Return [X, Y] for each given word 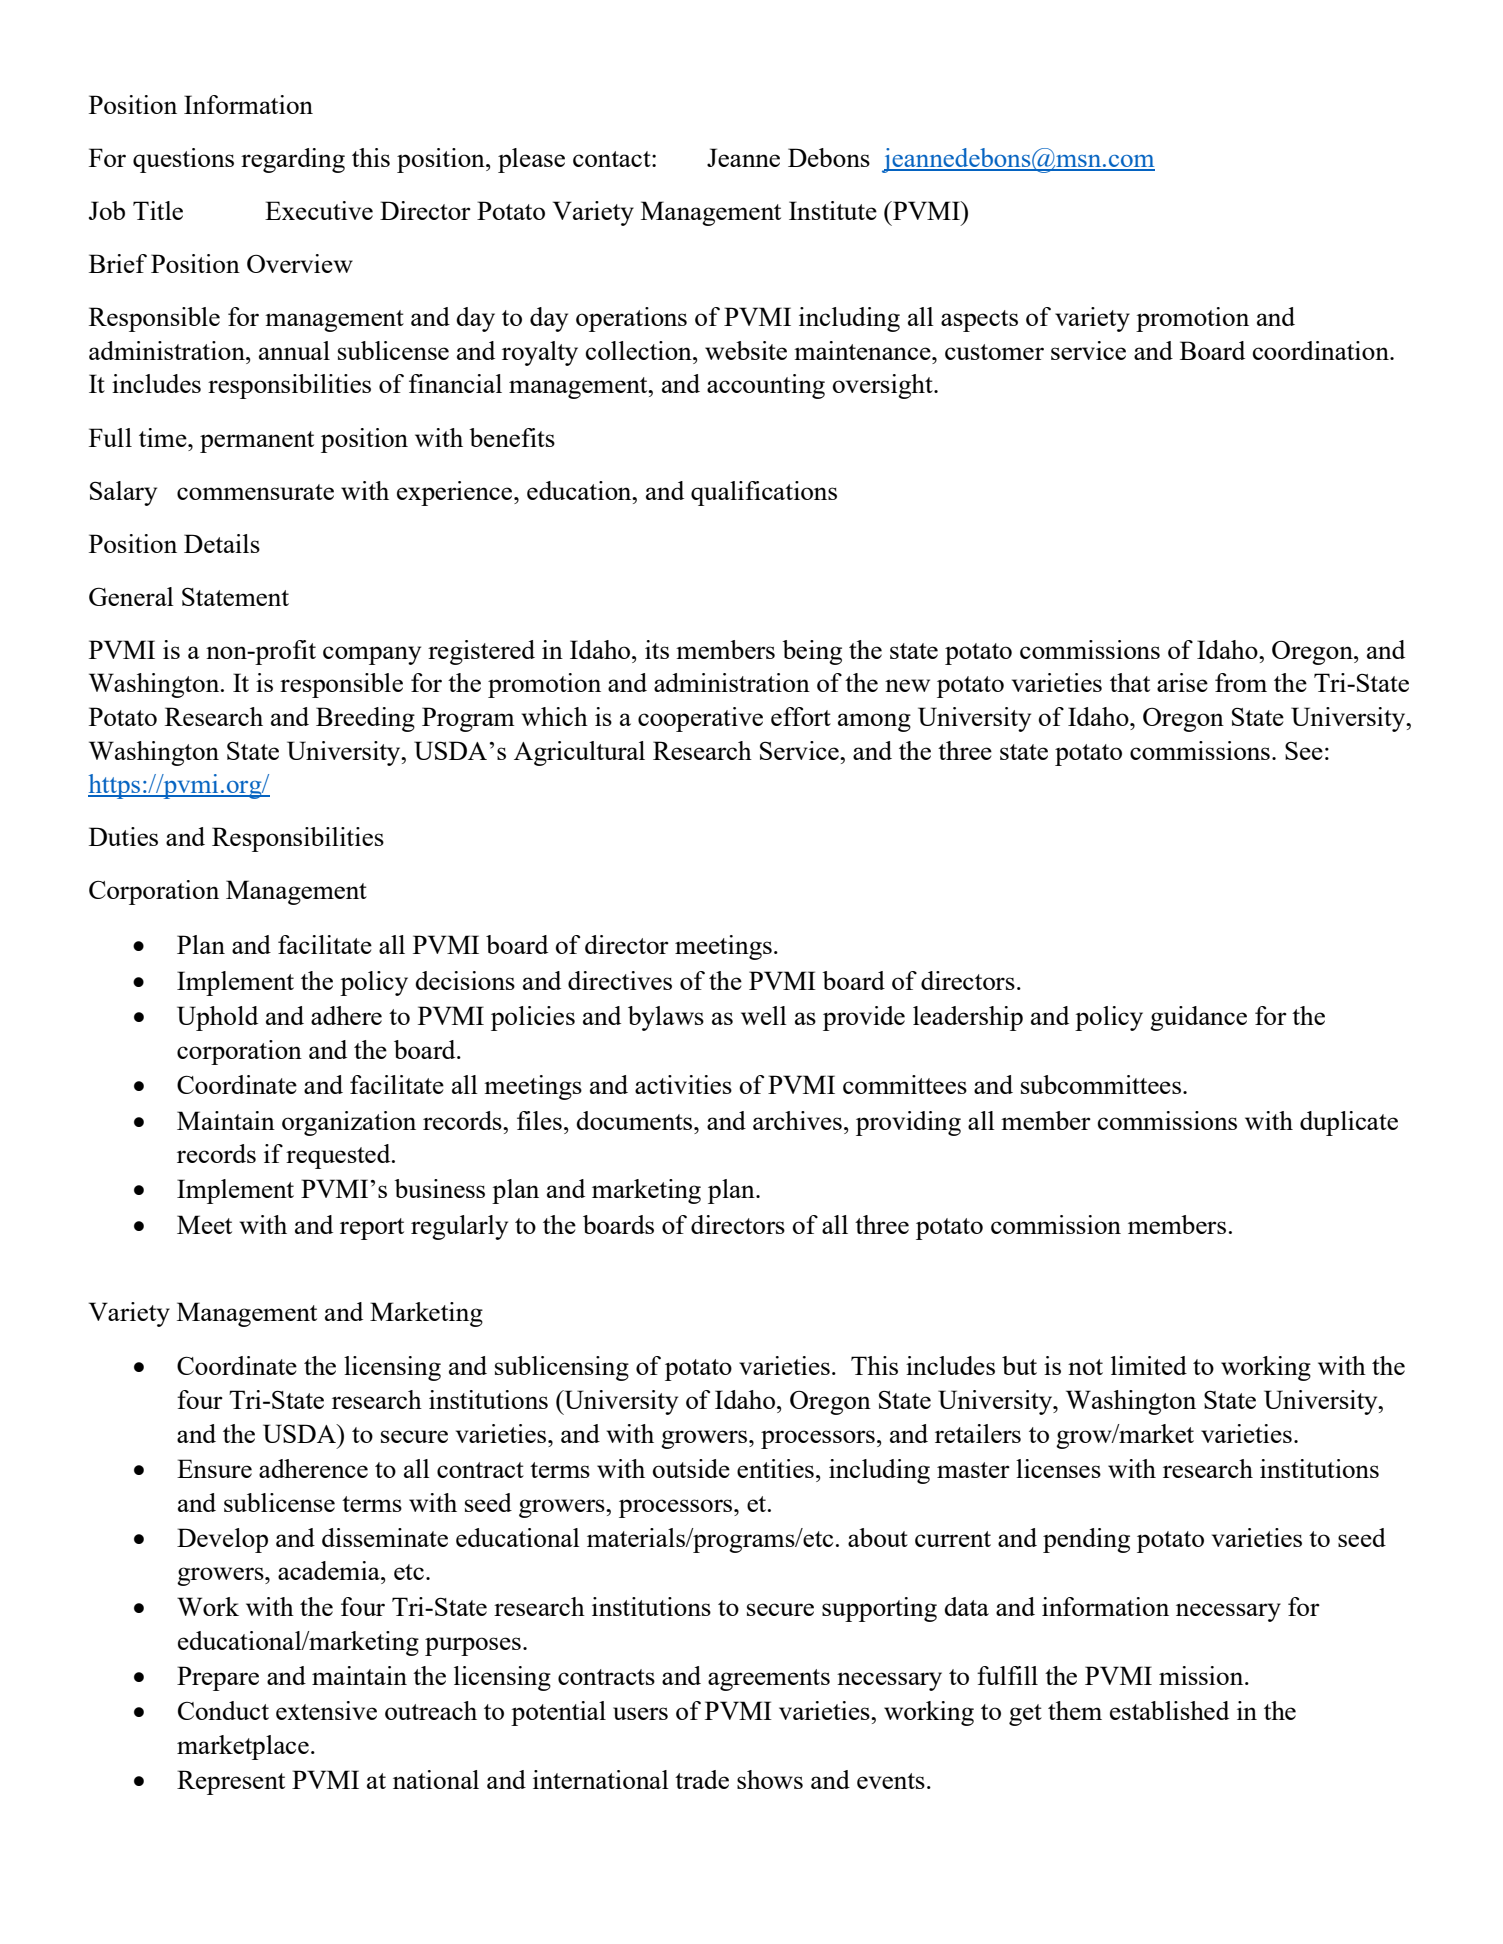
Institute [833, 210]
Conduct [223, 1710]
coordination [1322, 350]
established [1169, 1710]
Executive [319, 210]
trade [702, 1779]
